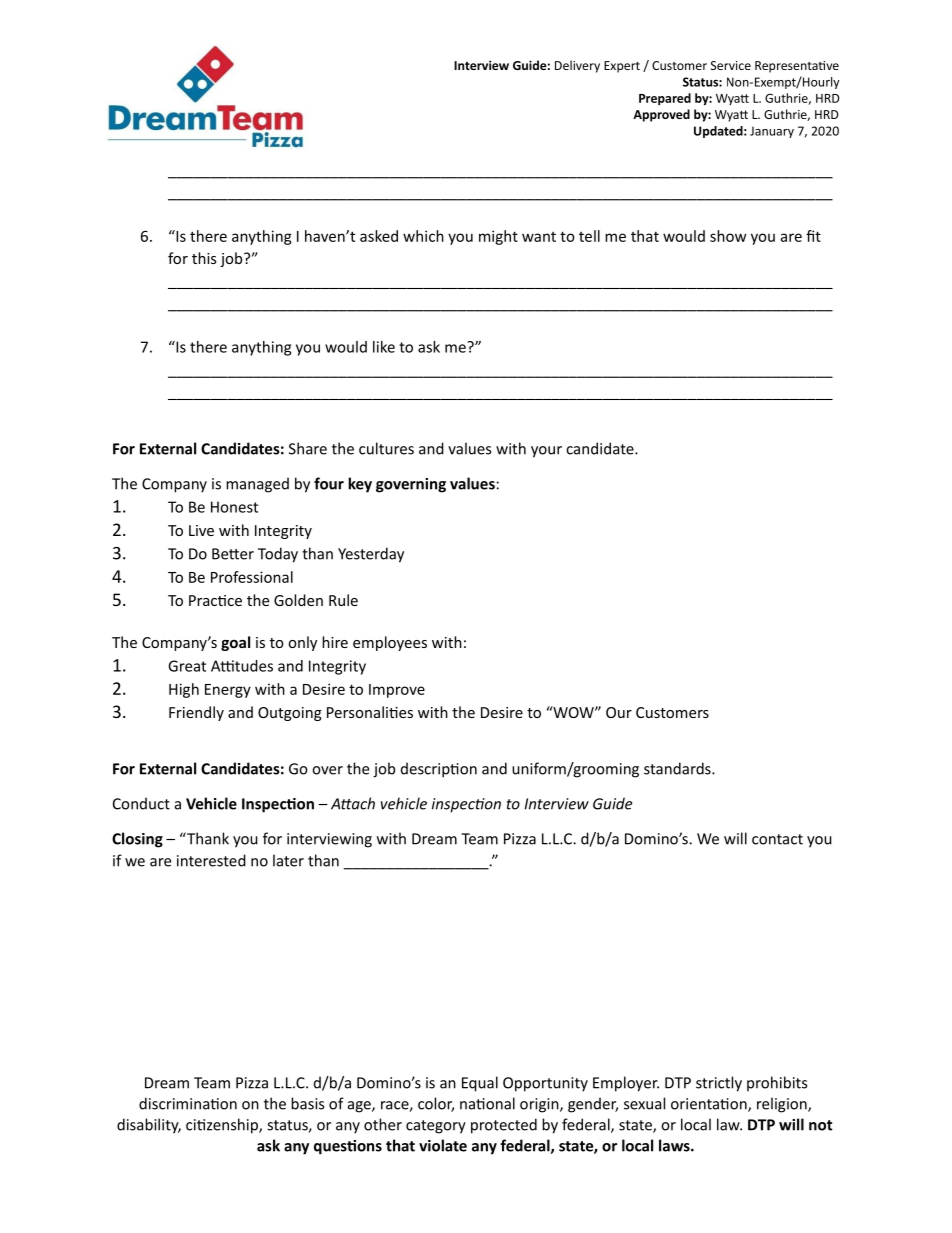 The height and width of the document is (1233, 952). Describe the element at coordinates (149, 1126) in the document. I see `disability` at that location.
